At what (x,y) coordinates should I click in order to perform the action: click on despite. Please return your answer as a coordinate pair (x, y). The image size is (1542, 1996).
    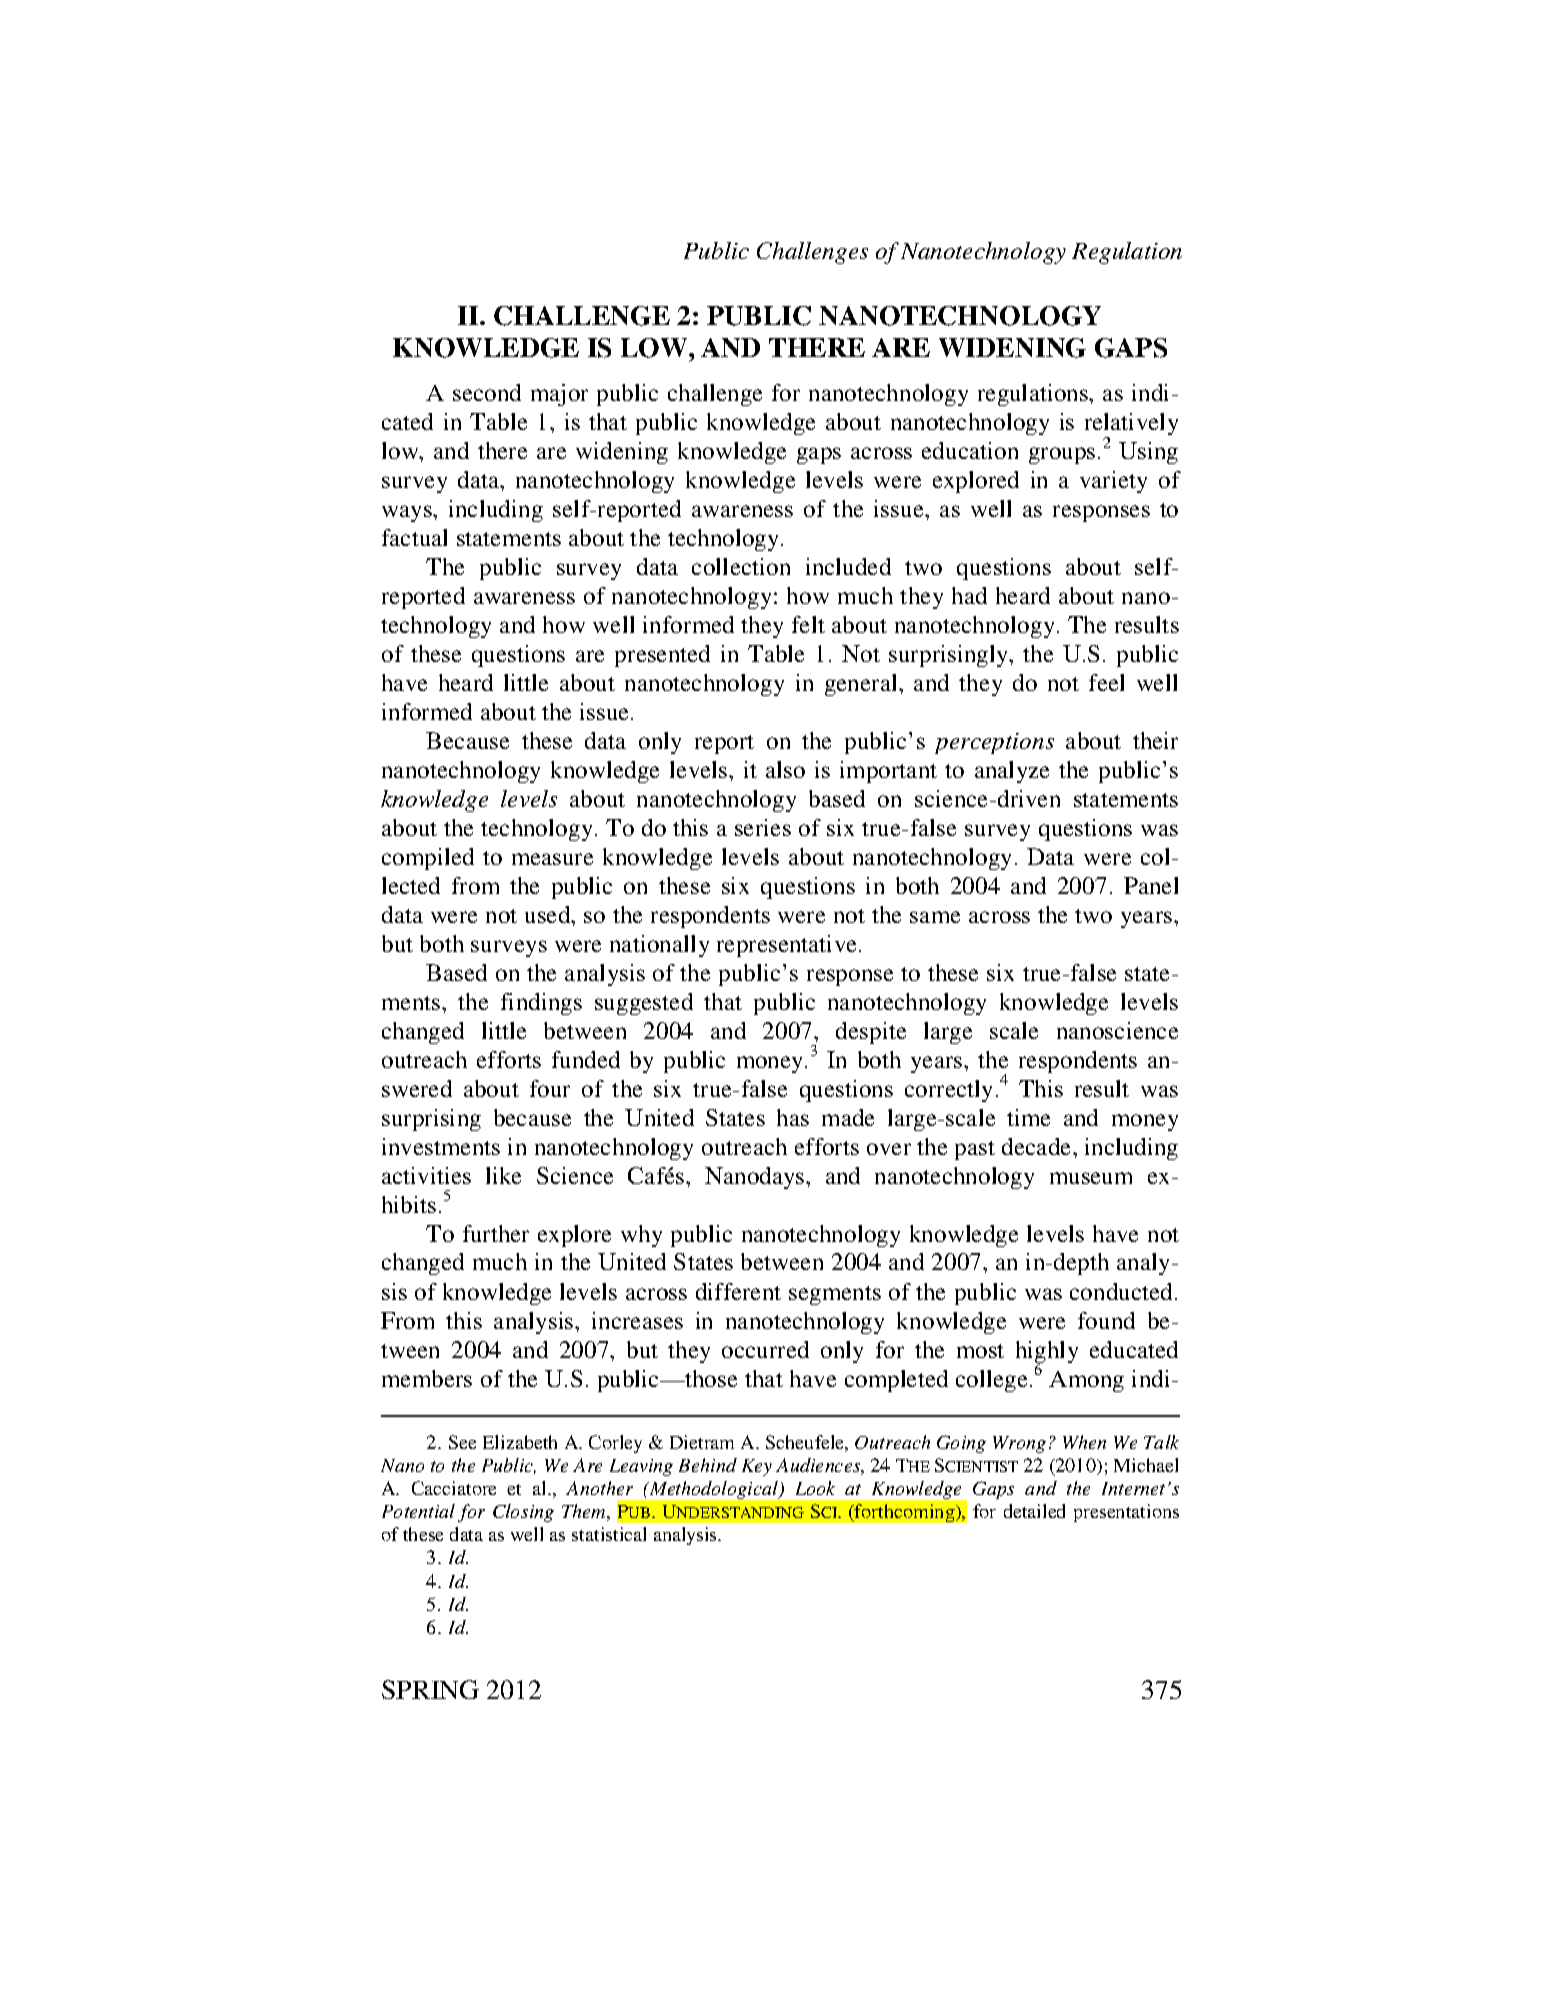
    Looking at the image, I should click on (871, 1033).
